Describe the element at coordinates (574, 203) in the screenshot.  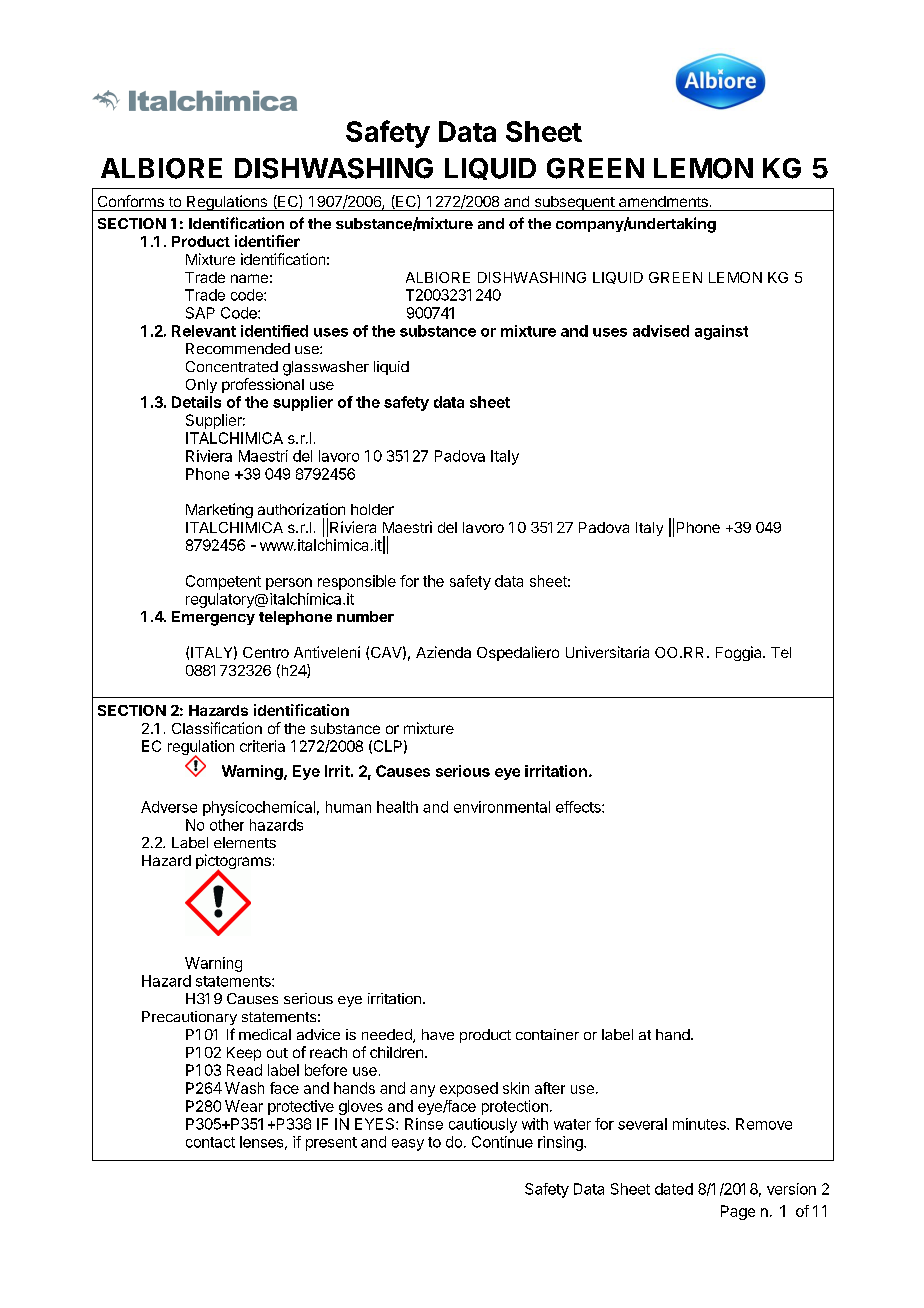
I see `subsequent` at that location.
